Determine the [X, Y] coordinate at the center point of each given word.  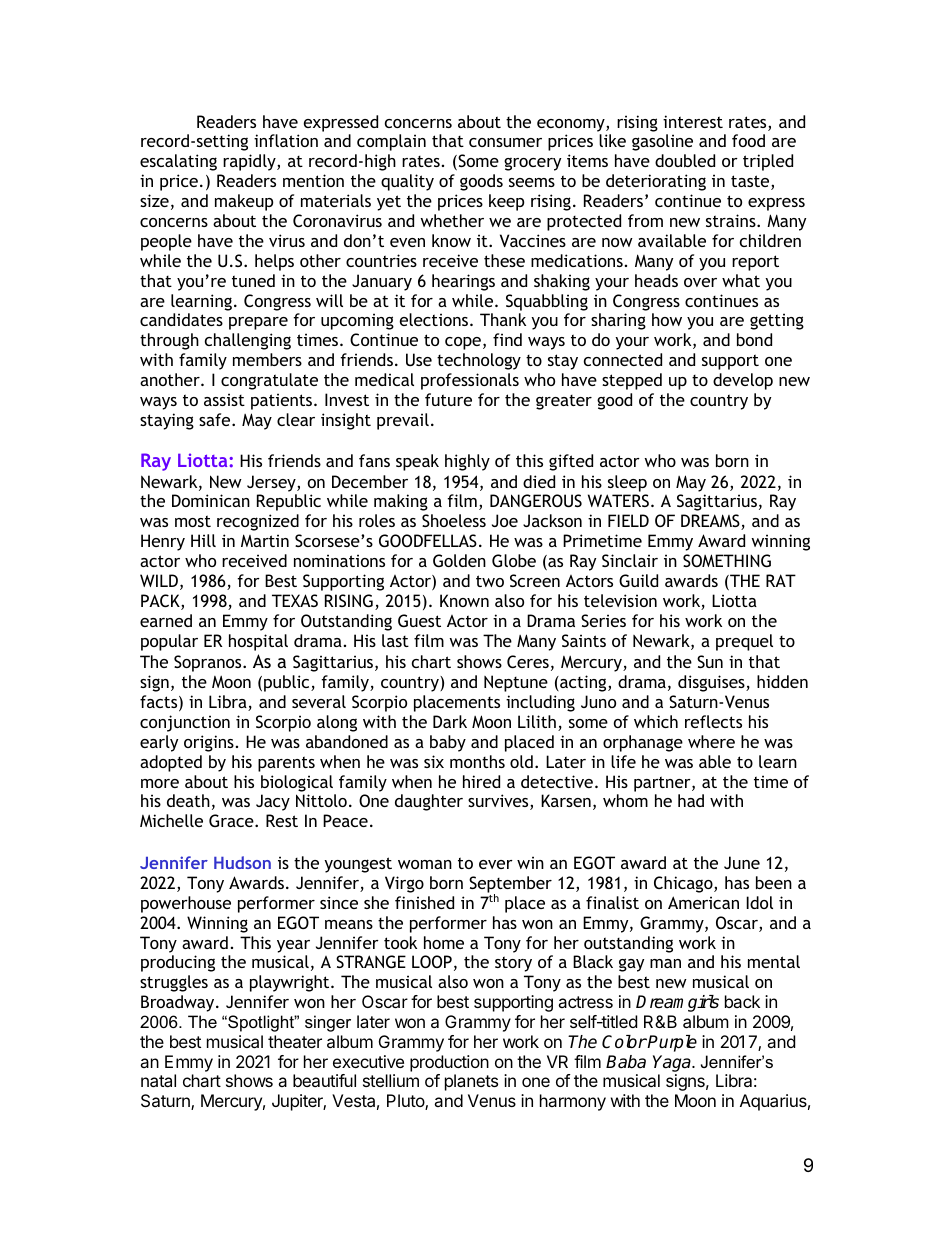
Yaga [673, 1063]
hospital [258, 642]
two [490, 581]
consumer [505, 142]
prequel [744, 642]
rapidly [250, 162]
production [449, 1063]
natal [158, 1080]
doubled [685, 160]
